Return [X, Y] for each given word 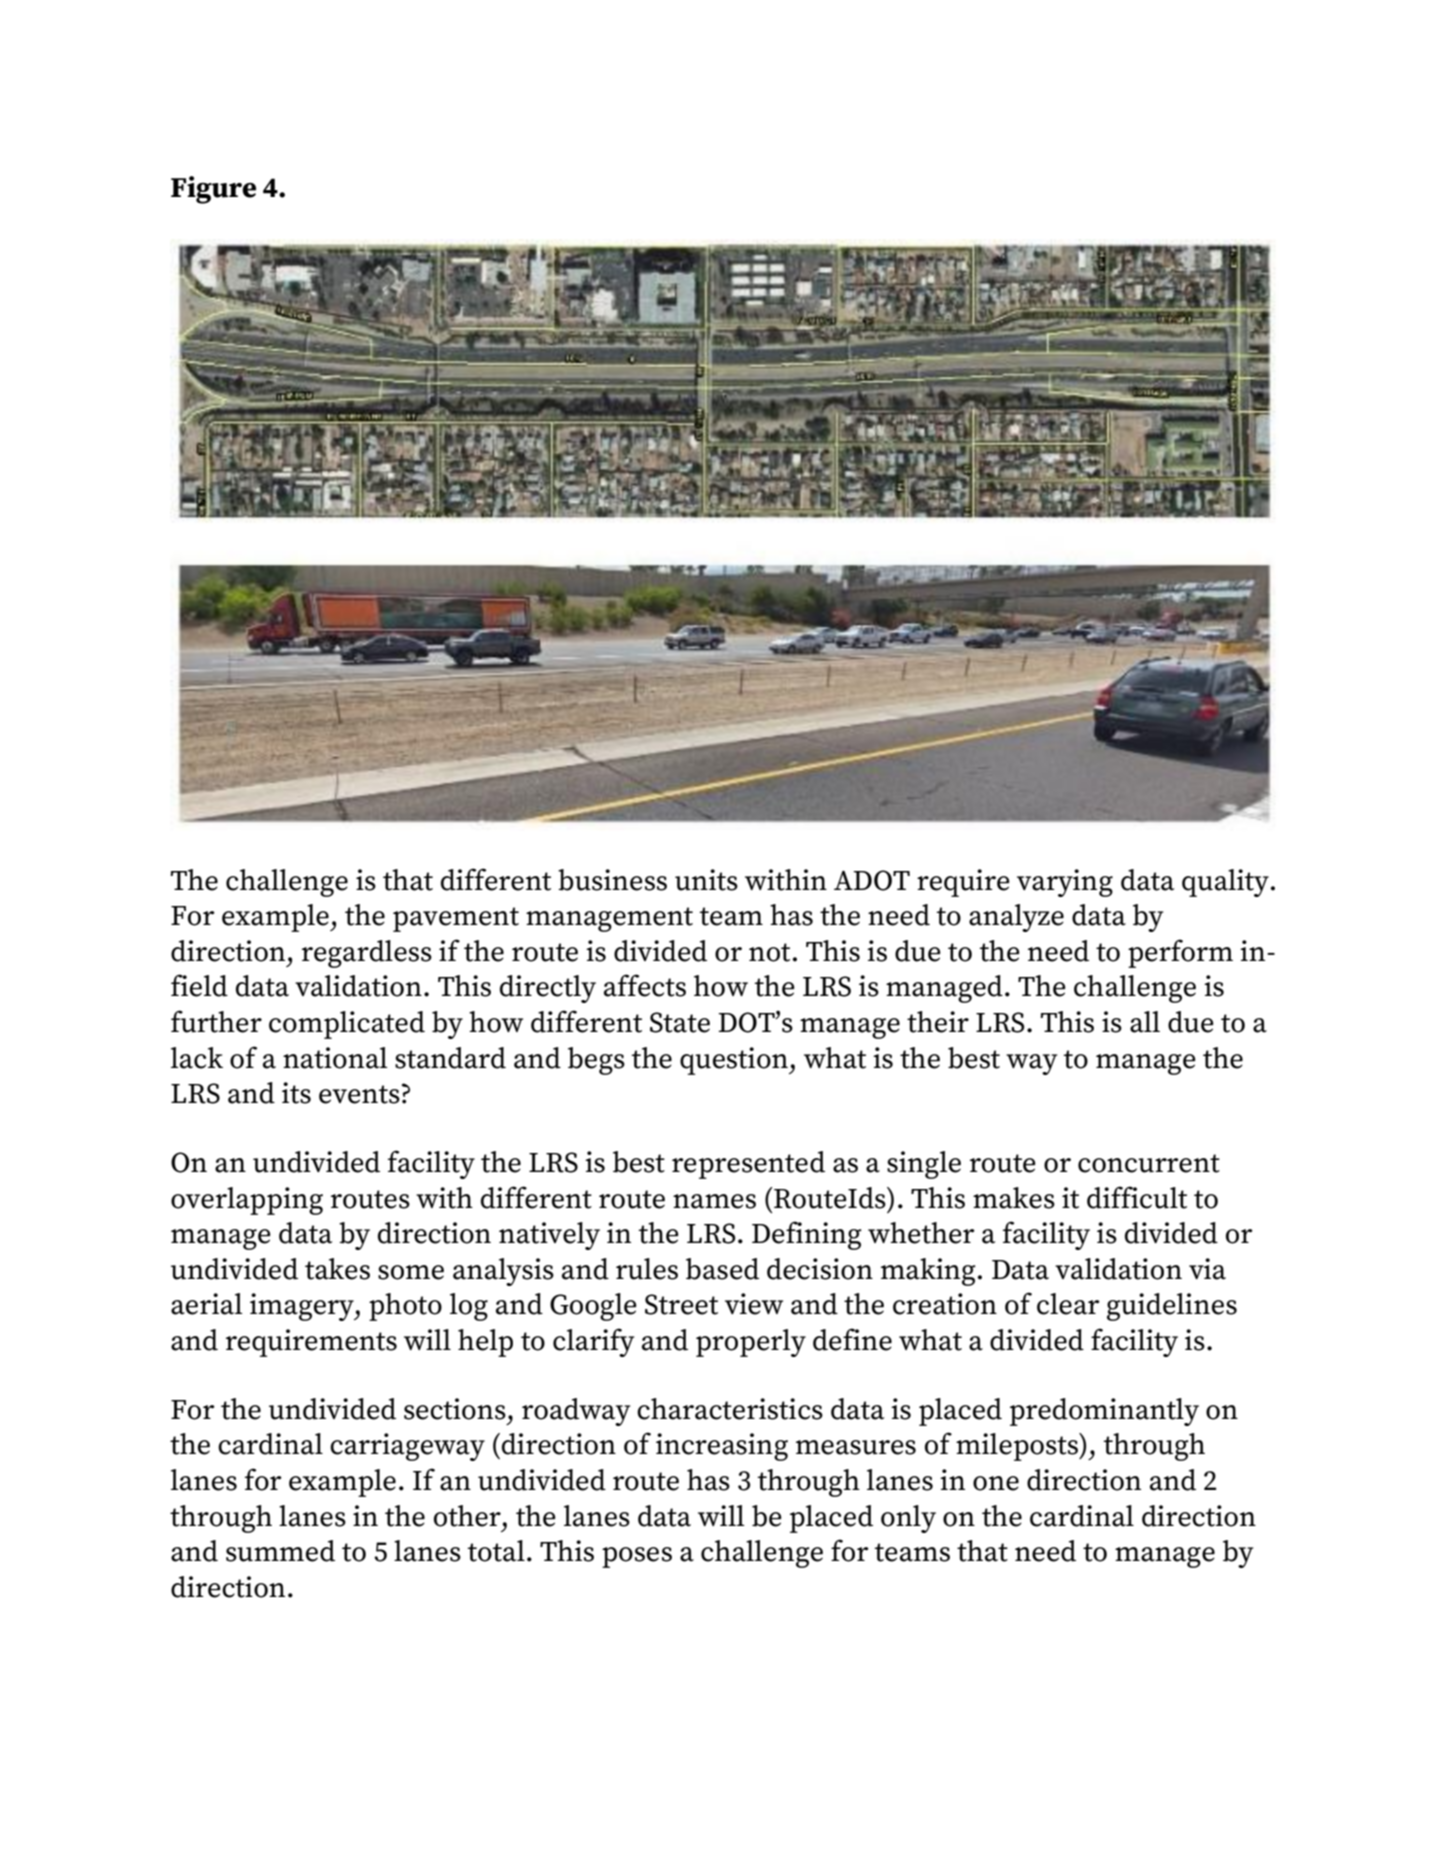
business [612, 880]
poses [637, 1557]
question [735, 1061]
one [996, 1483]
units [706, 880]
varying [1065, 883]
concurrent [1149, 1163]
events [359, 1094]
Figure [213, 190]
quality [1225, 883]
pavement [456, 919]
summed [280, 1551]
